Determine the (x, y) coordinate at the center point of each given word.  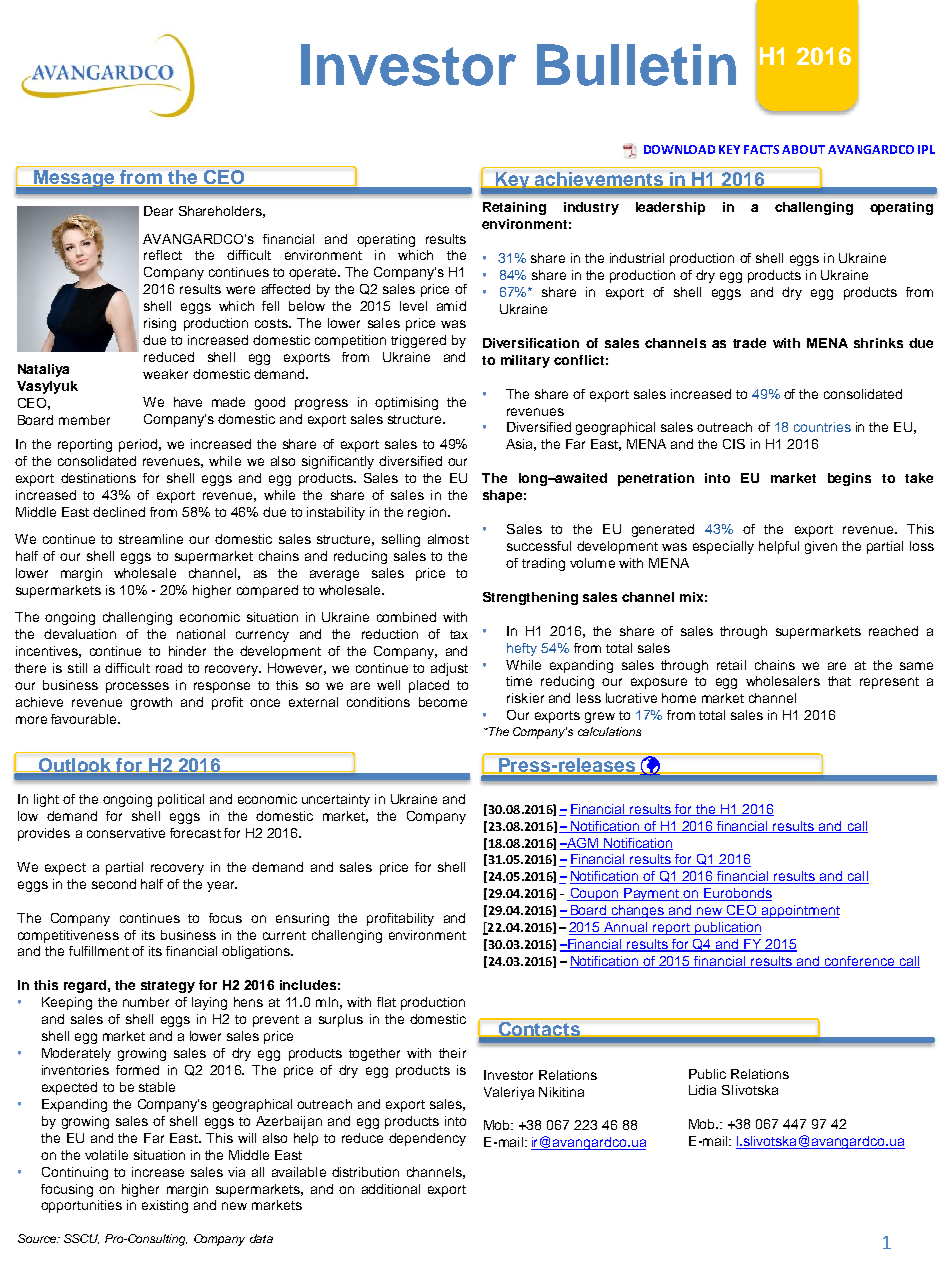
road (169, 668)
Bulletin (636, 65)
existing (165, 1206)
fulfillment (99, 951)
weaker (165, 374)
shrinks (878, 343)
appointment (800, 911)
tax (459, 634)
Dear (158, 211)
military (525, 361)
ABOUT (803, 149)
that (839, 681)
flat (386, 1002)
